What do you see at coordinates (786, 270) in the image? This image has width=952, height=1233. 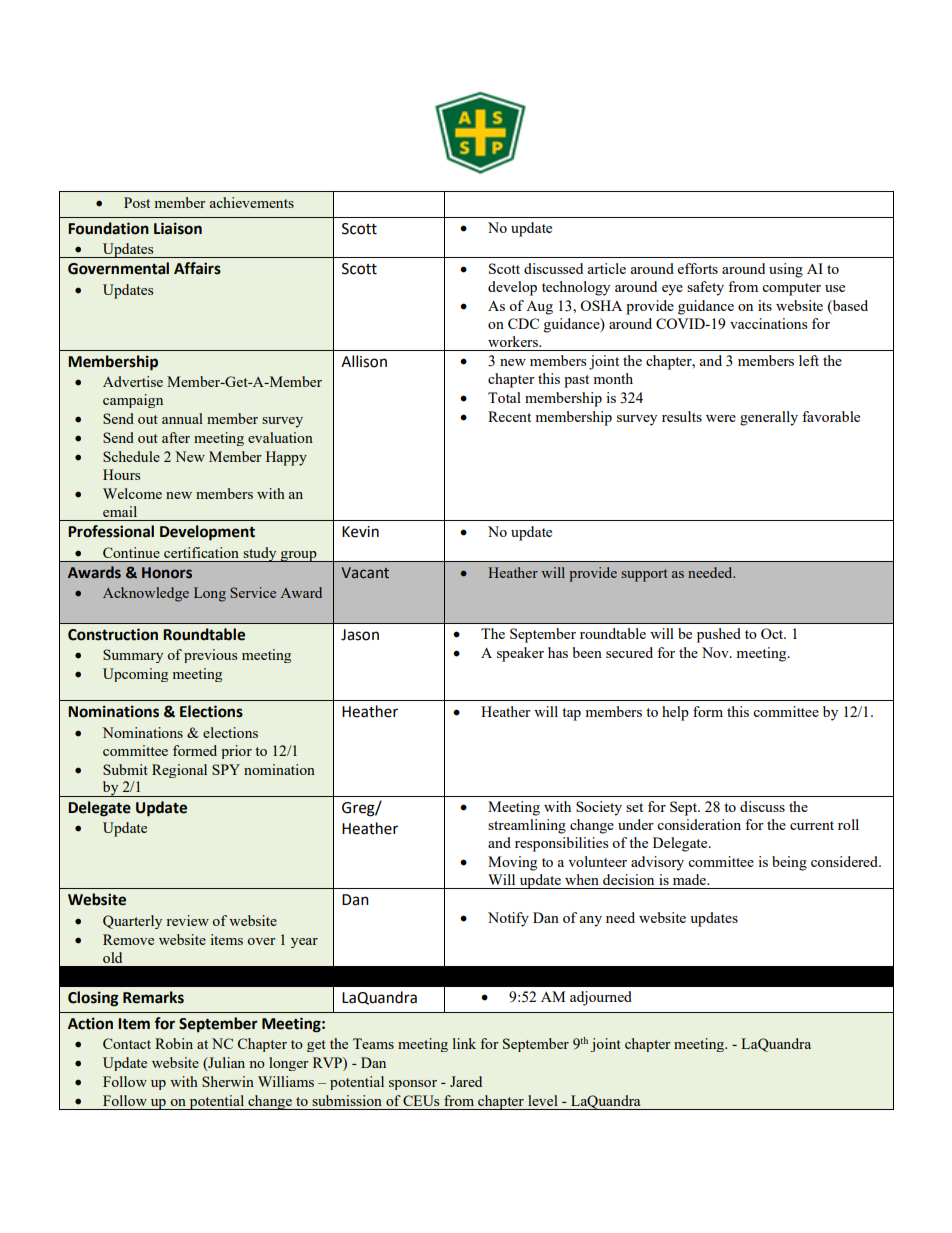 I see `using` at bounding box center [786, 270].
